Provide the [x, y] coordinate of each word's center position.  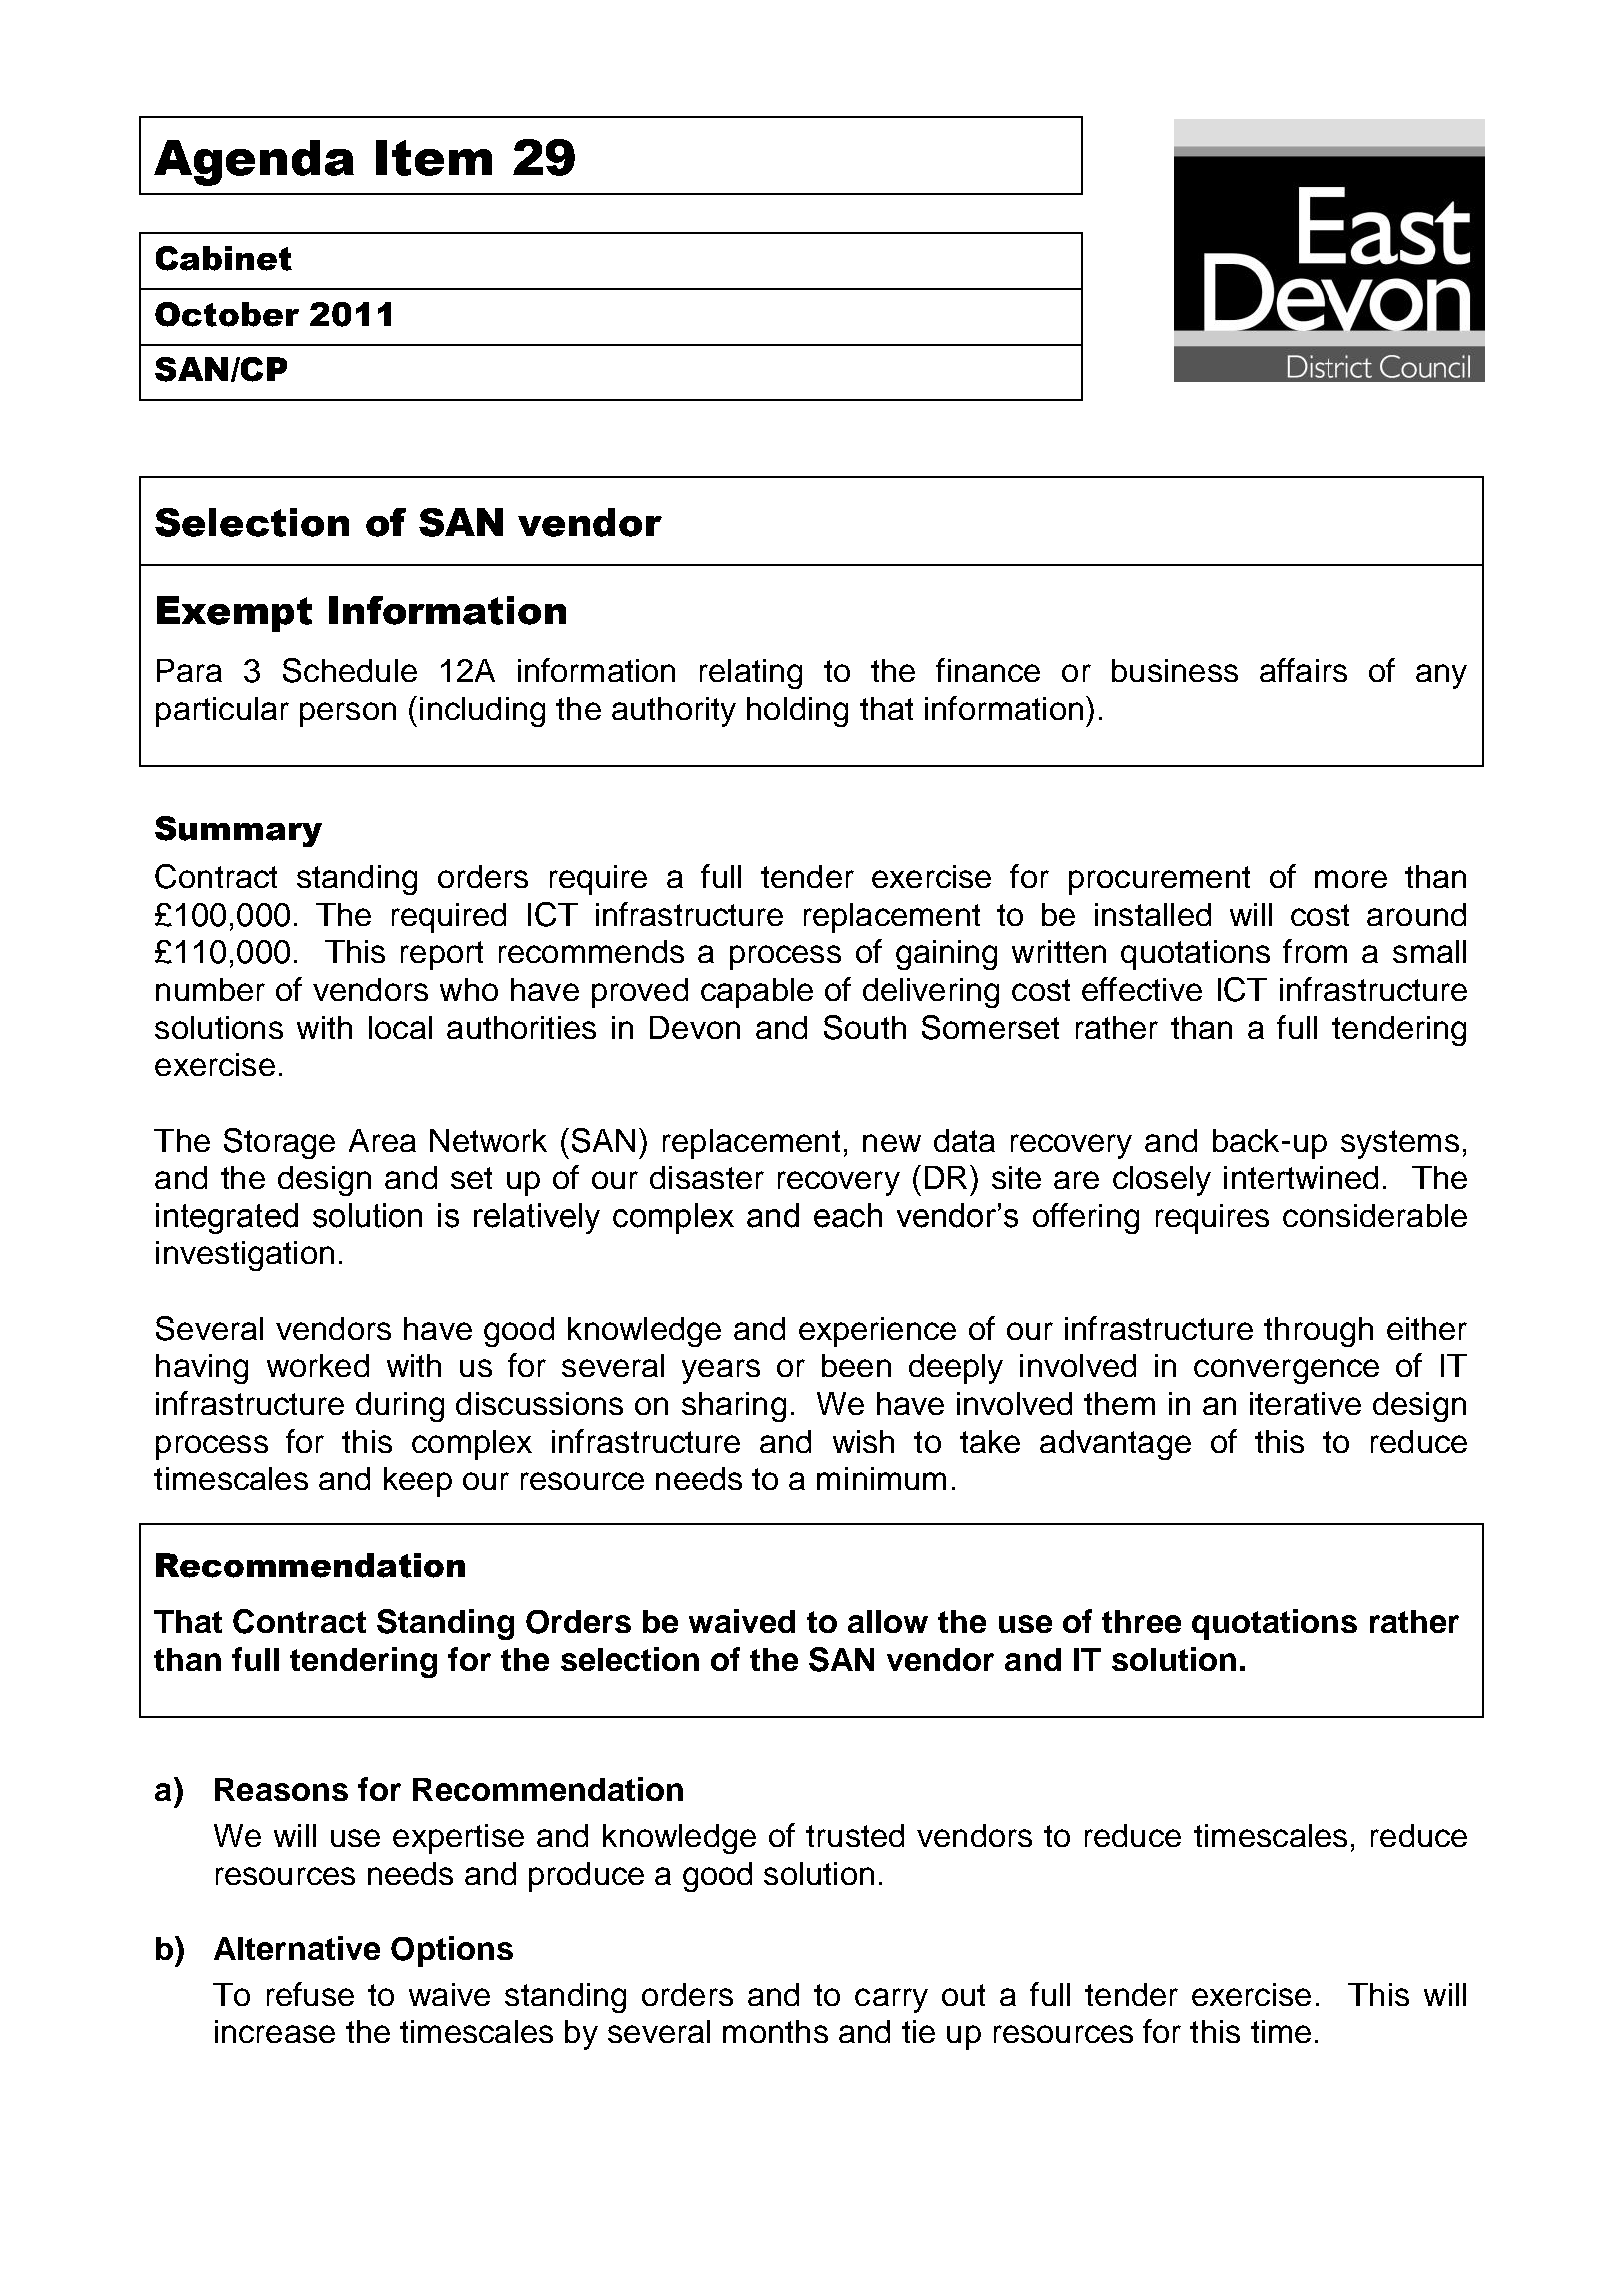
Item [434, 158]
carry [891, 2000]
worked [318, 1365]
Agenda [254, 163]
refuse [310, 1994]
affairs [1303, 670]
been [856, 1365]
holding [797, 712]
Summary [238, 831]
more [1351, 879]
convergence [1286, 1371]
